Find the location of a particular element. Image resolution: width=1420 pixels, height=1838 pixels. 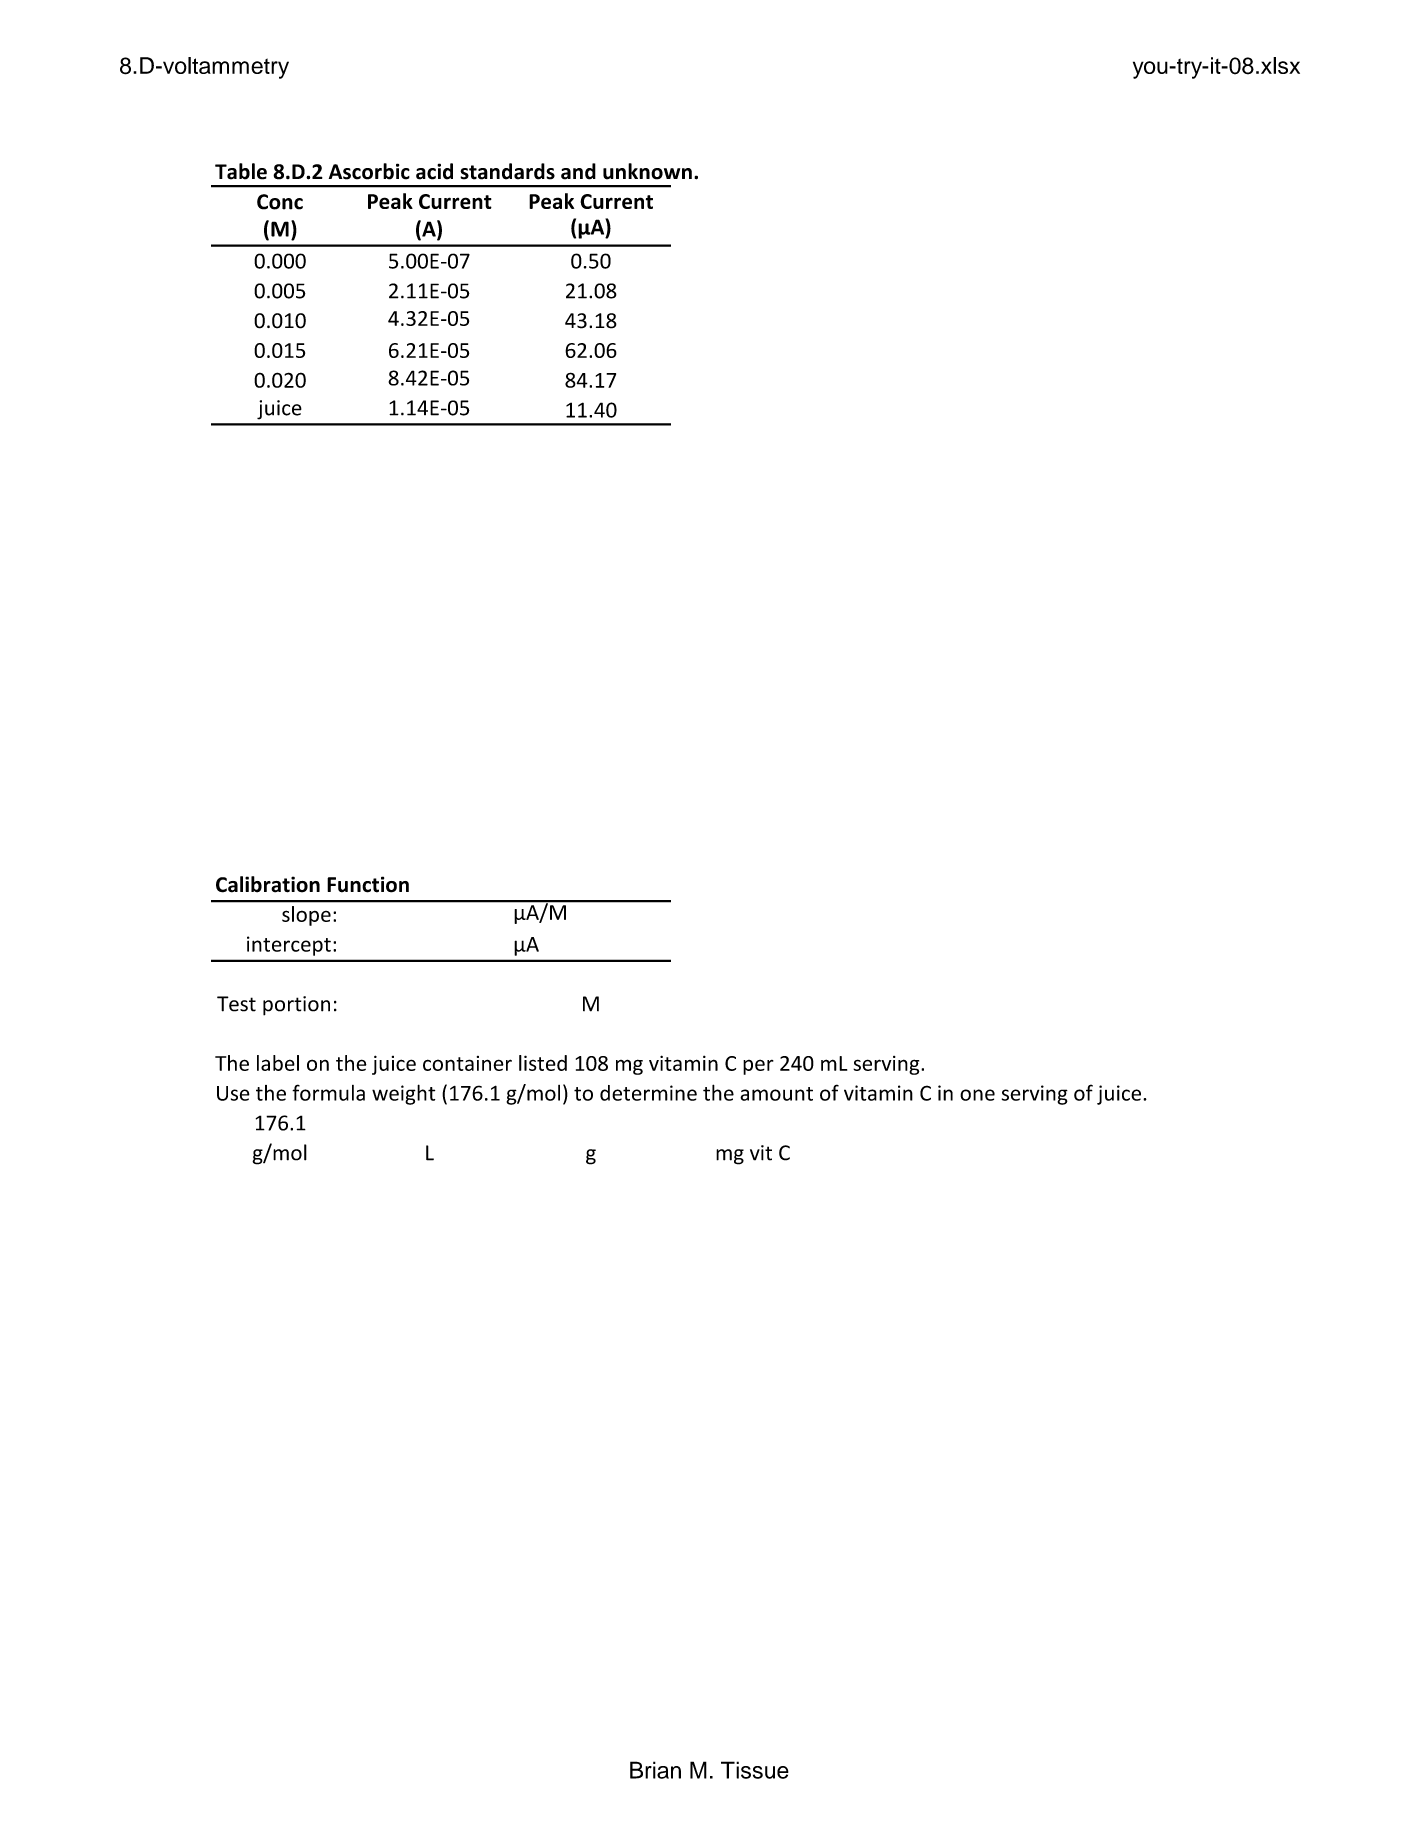

standards is located at coordinates (507, 171).
